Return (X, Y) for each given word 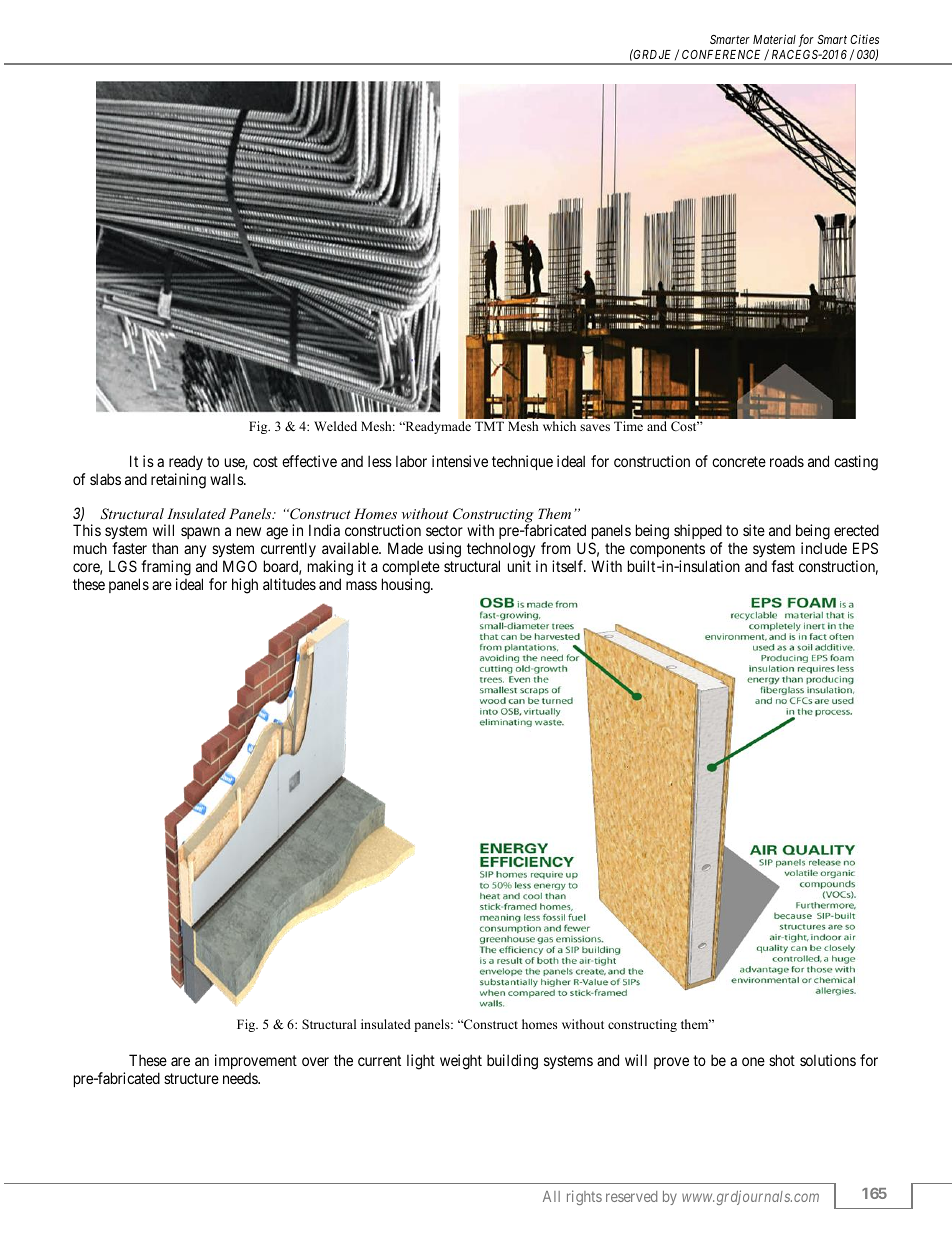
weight (461, 1062)
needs (241, 1078)
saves (595, 427)
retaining (178, 481)
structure (191, 1078)
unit (519, 566)
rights (584, 1197)
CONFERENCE (723, 55)
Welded (335, 426)
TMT (489, 426)
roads (787, 461)
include (824, 548)
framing (165, 569)
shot (782, 1060)
